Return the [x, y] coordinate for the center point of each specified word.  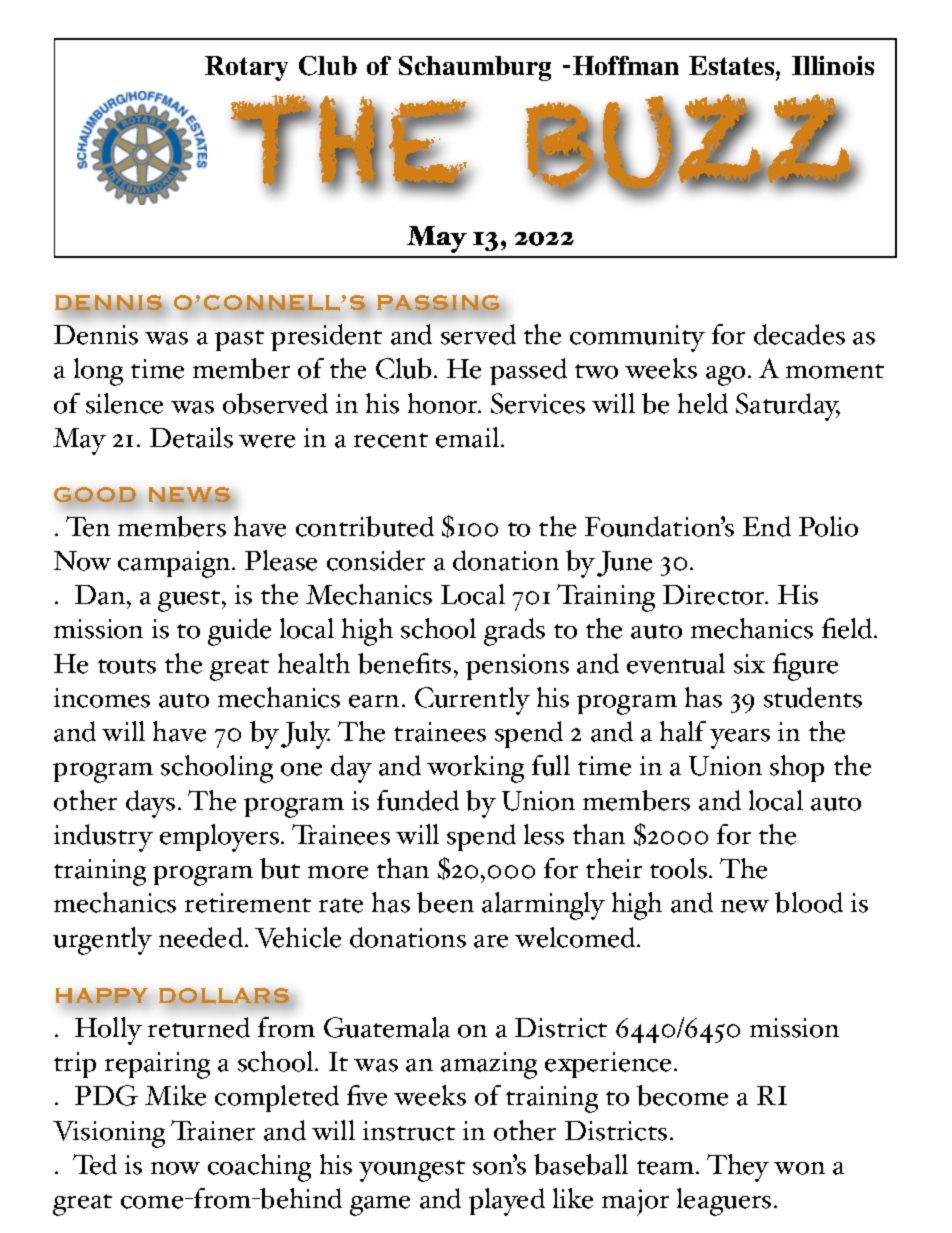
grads [514, 632]
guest [190, 601]
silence [124, 403]
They [738, 1168]
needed [202, 937]
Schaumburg [475, 68]
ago [725, 376]
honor [444, 403]
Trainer [213, 1130]
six [749, 664]
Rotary [246, 68]
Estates [733, 65]
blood [809, 902]
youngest [412, 1171]
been [445, 902]
